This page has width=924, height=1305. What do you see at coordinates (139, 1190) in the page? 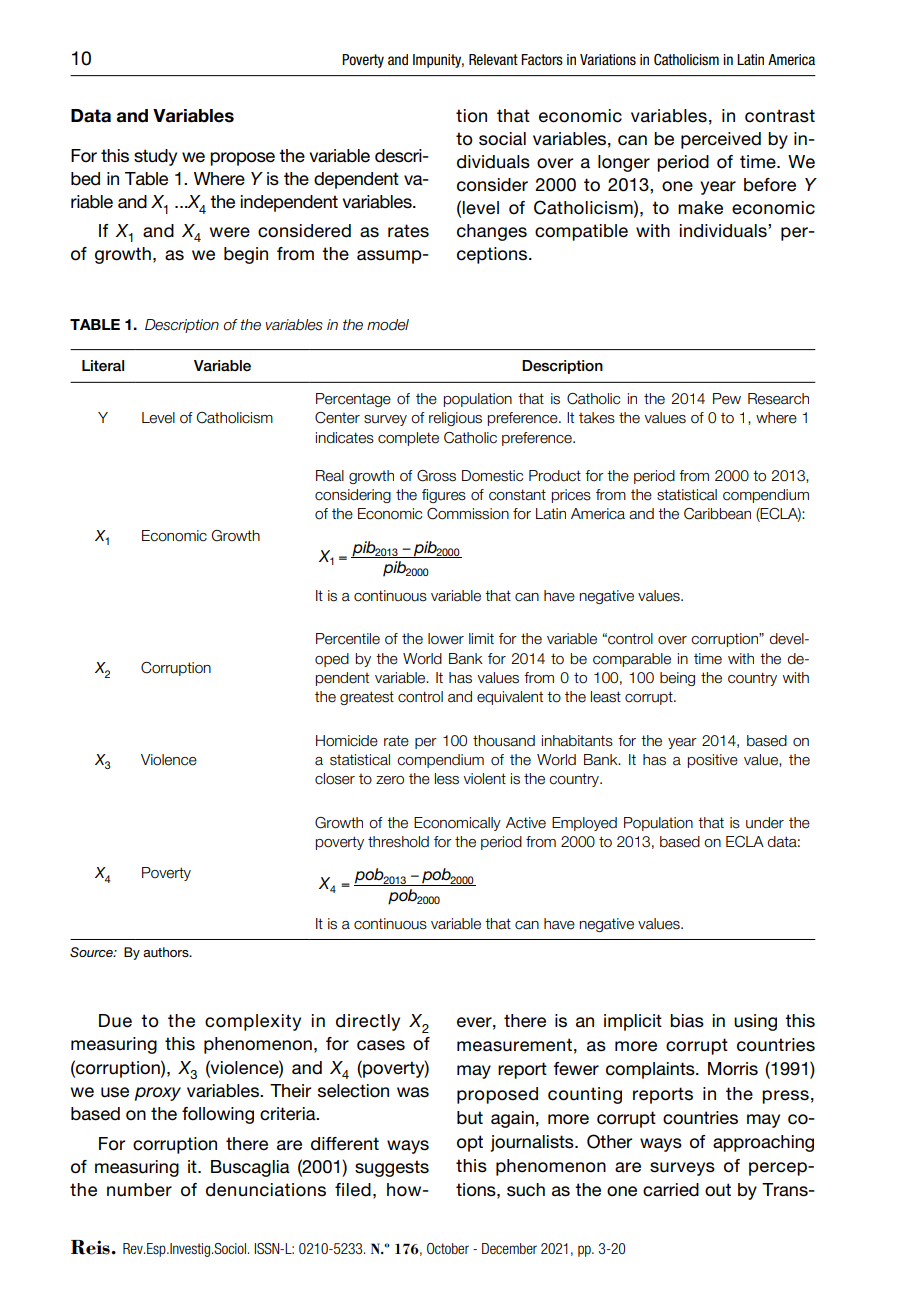
I see `number` at bounding box center [139, 1190].
